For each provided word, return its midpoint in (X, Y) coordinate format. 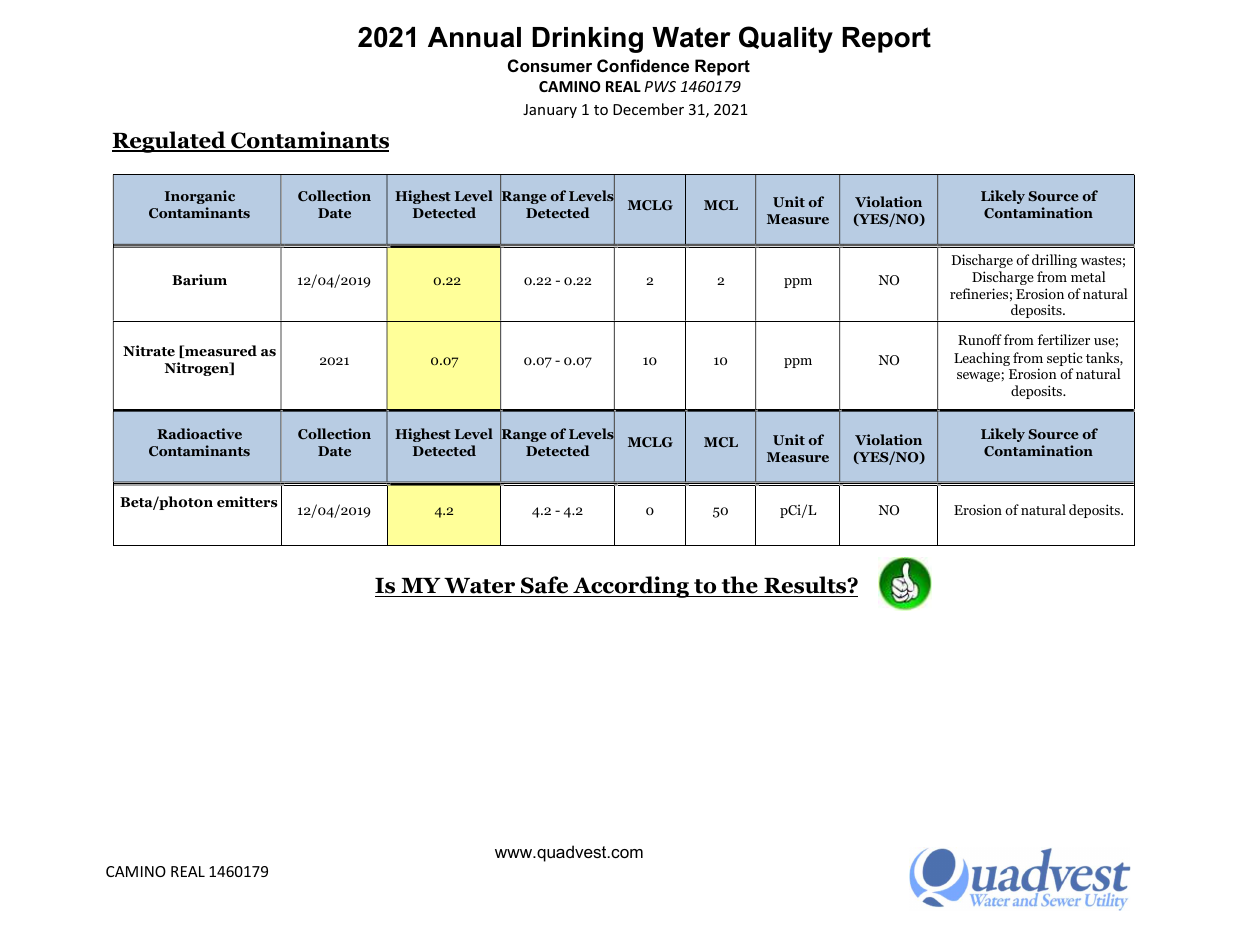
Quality (786, 39)
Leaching (982, 359)
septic (1065, 360)
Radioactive (199, 433)
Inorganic (200, 197)
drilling (1054, 261)
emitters (247, 502)
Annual (474, 37)
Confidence (643, 65)
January (550, 111)
